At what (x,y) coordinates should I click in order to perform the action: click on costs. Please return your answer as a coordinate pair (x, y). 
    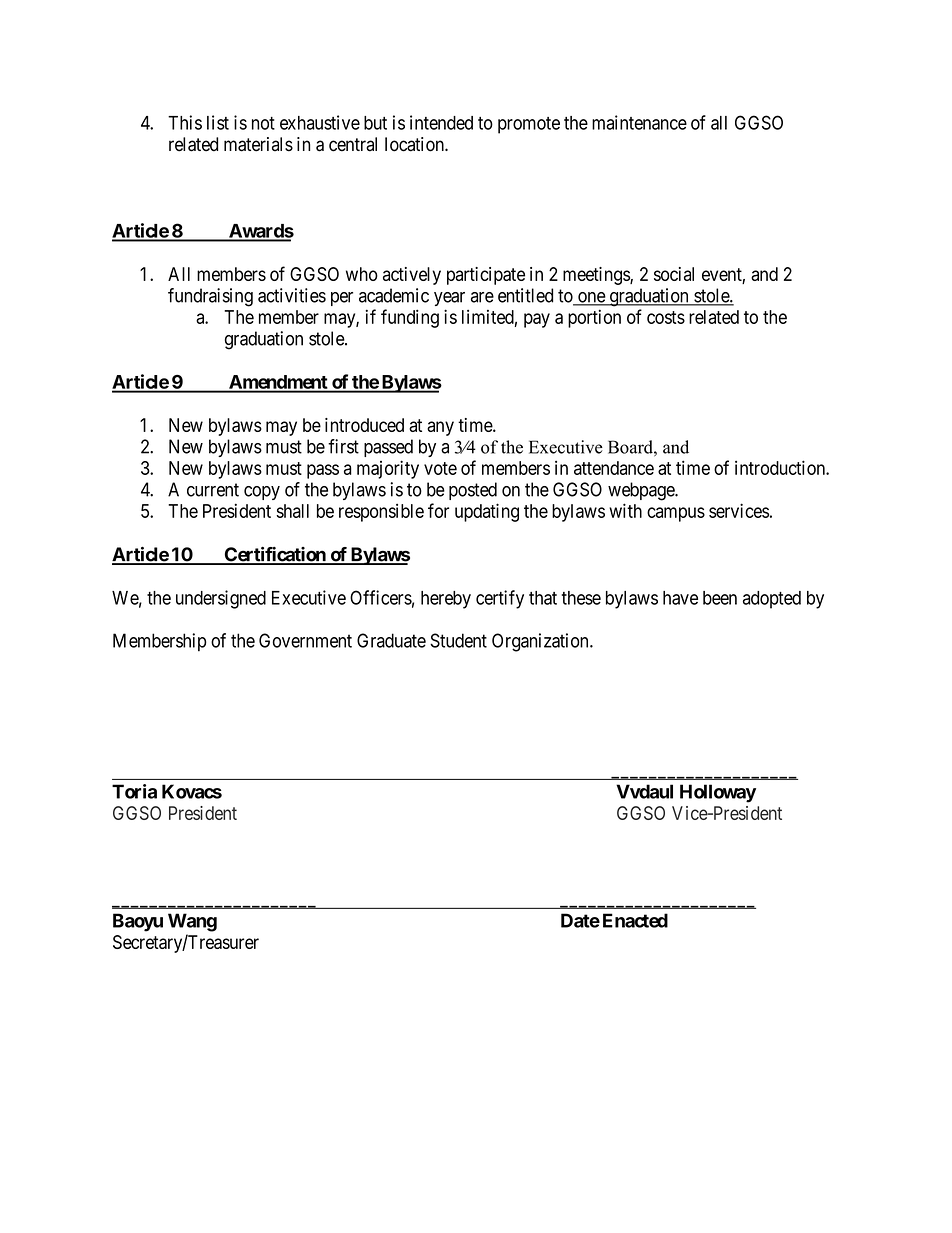
    Looking at the image, I should click on (666, 317).
